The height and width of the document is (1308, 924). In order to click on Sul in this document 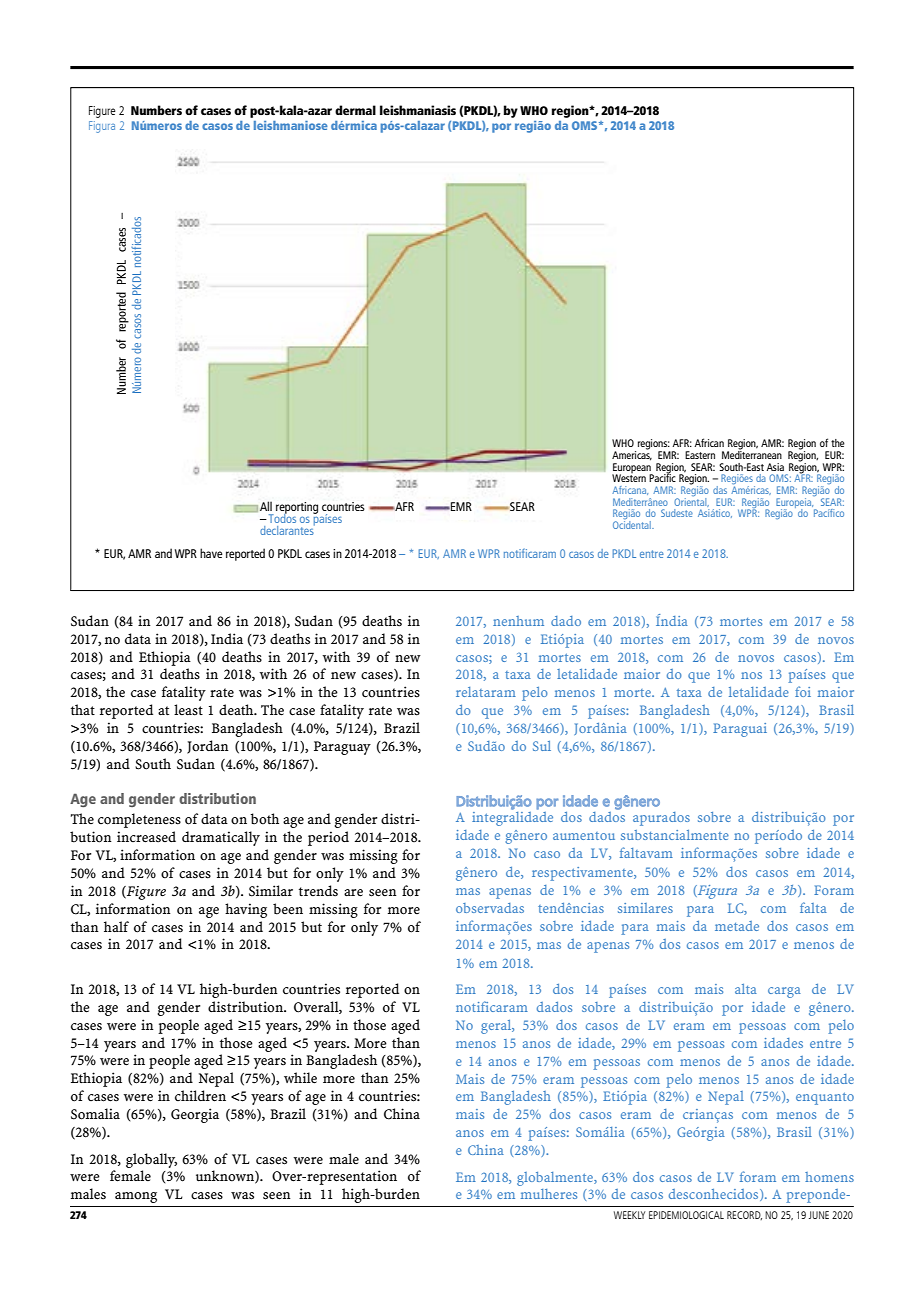, I will do `click(542, 746)`.
